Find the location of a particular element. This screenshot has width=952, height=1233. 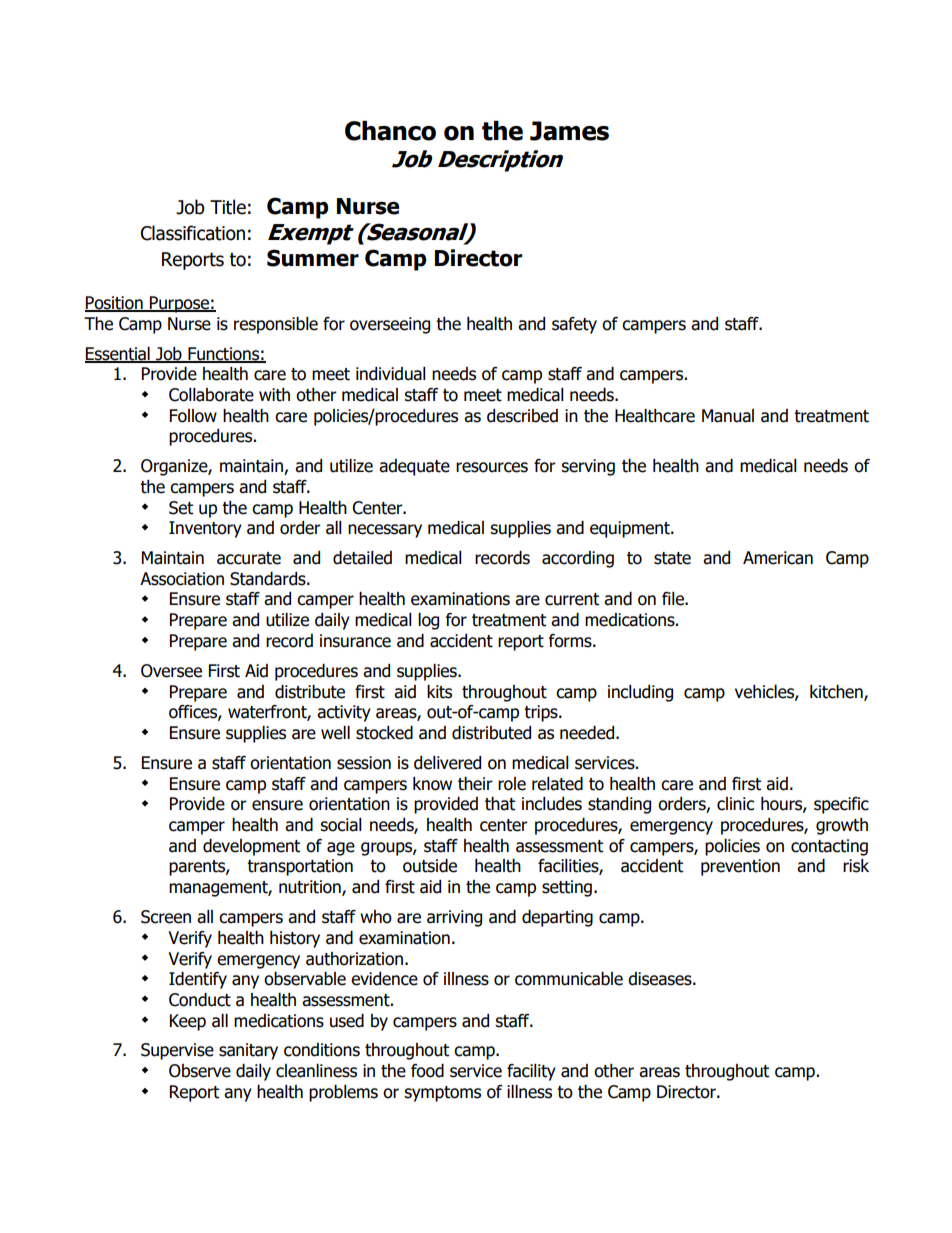

Collaborate is located at coordinates (211, 395).
